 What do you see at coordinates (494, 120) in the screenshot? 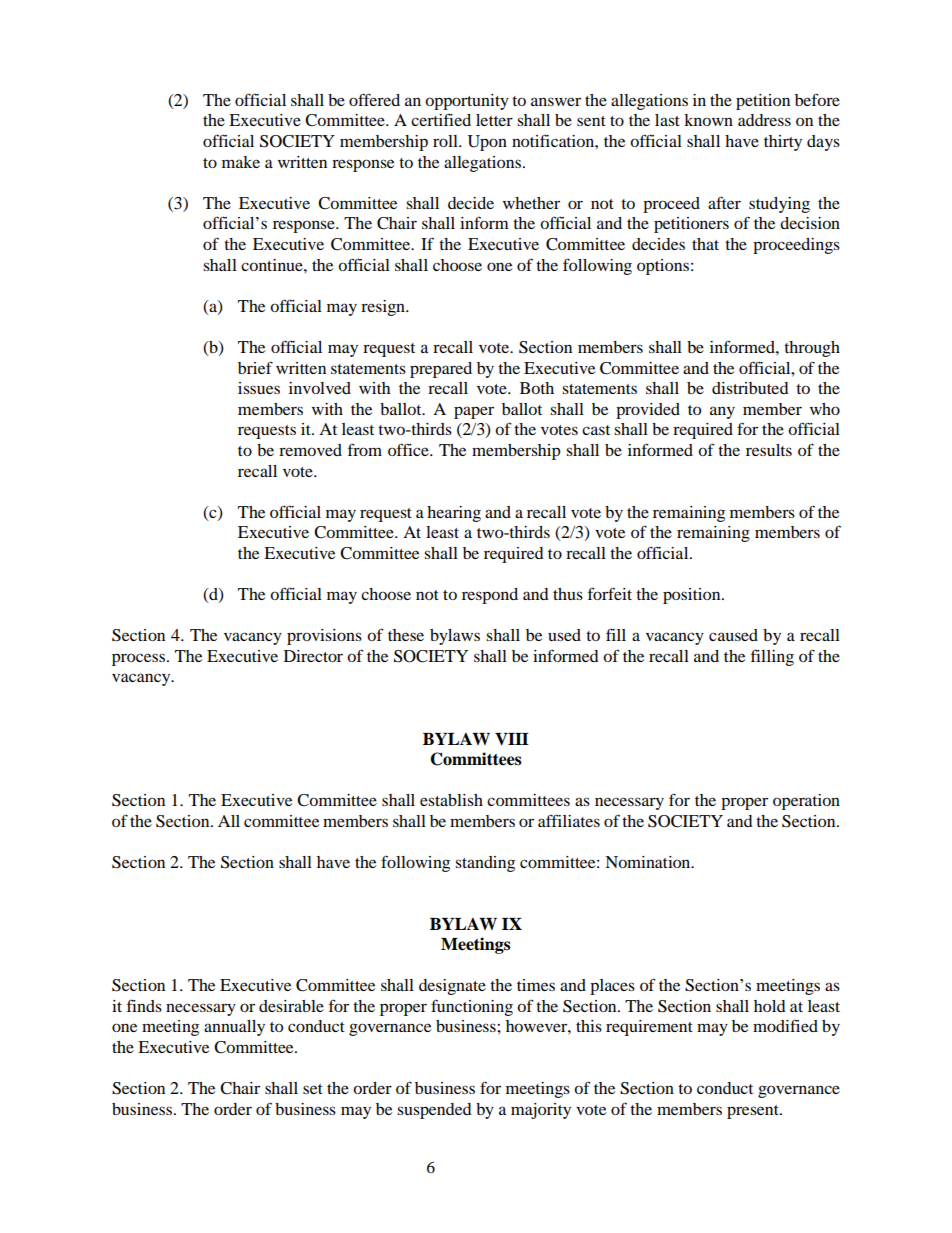
I see `letter` at bounding box center [494, 120].
